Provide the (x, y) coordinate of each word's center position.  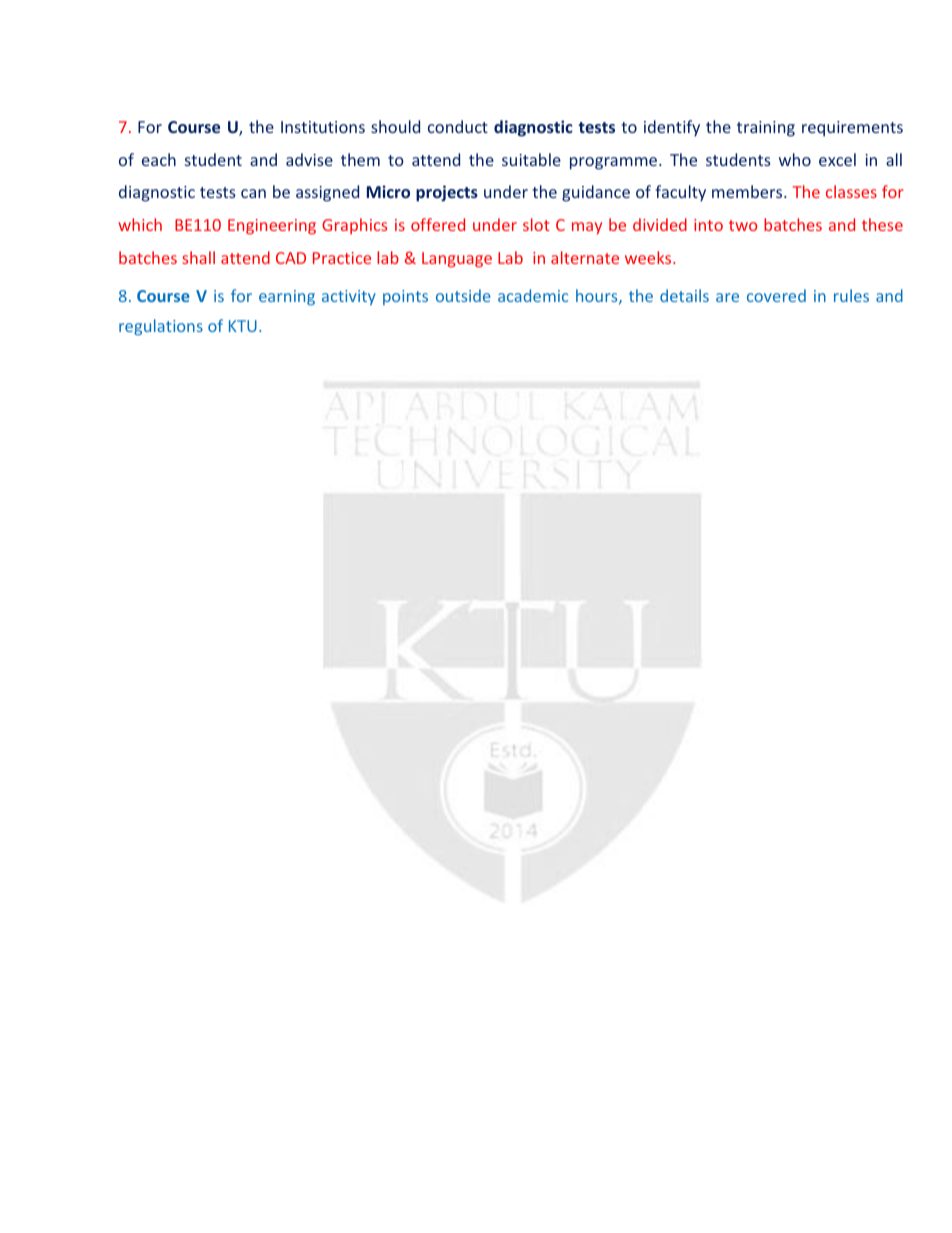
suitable (531, 159)
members (748, 191)
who (795, 159)
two (743, 225)
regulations (161, 327)
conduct (458, 126)
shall (198, 257)
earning (287, 297)
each (159, 159)
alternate (585, 257)
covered (776, 295)
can (253, 193)
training (766, 129)
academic (533, 295)
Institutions (323, 127)
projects (447, 193)
